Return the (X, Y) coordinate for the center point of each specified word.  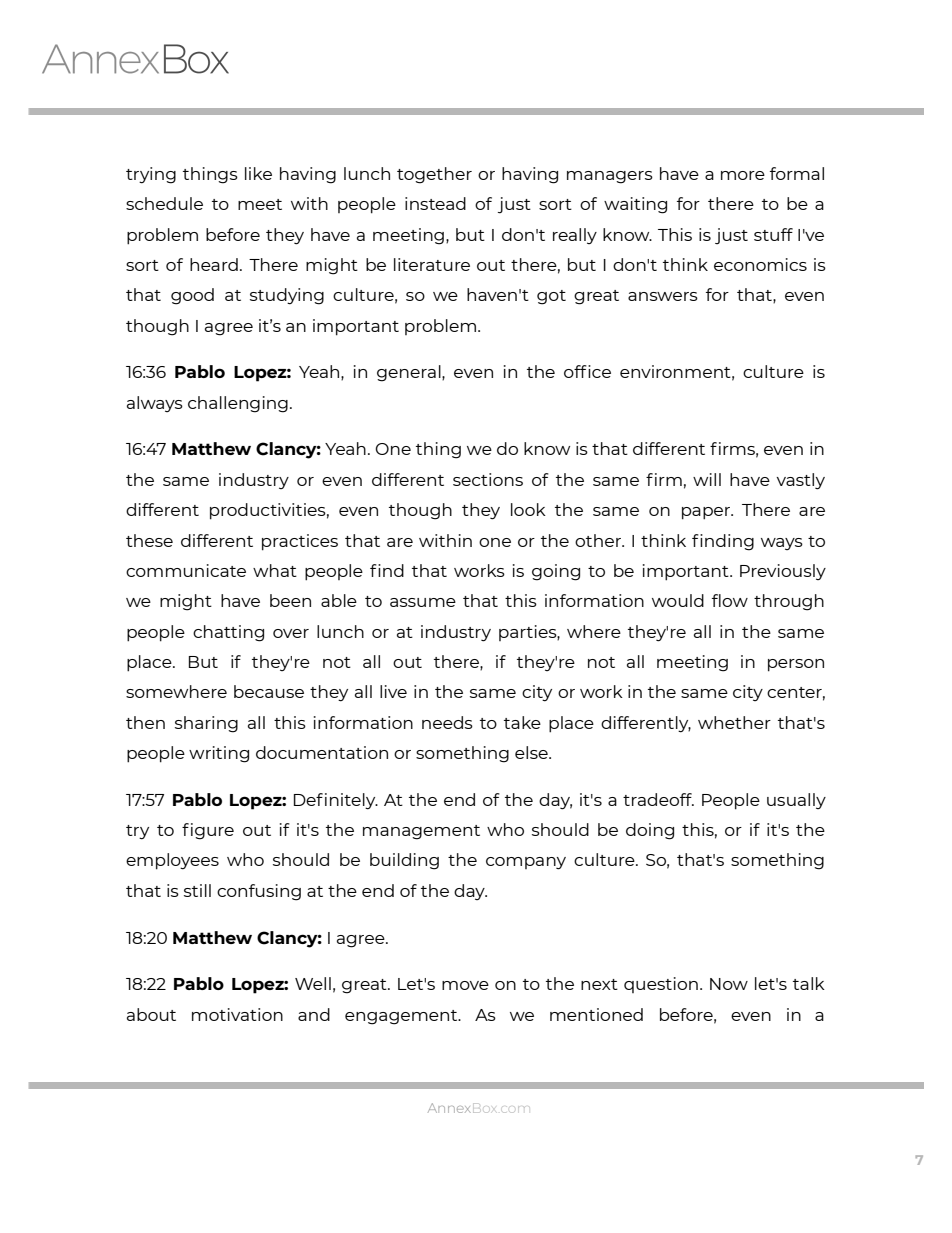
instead (435, 203)
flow (730, 600)
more (743, 175)
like (258, 173)
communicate (186, 570)
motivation (237, 1014)
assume (423, 602)
